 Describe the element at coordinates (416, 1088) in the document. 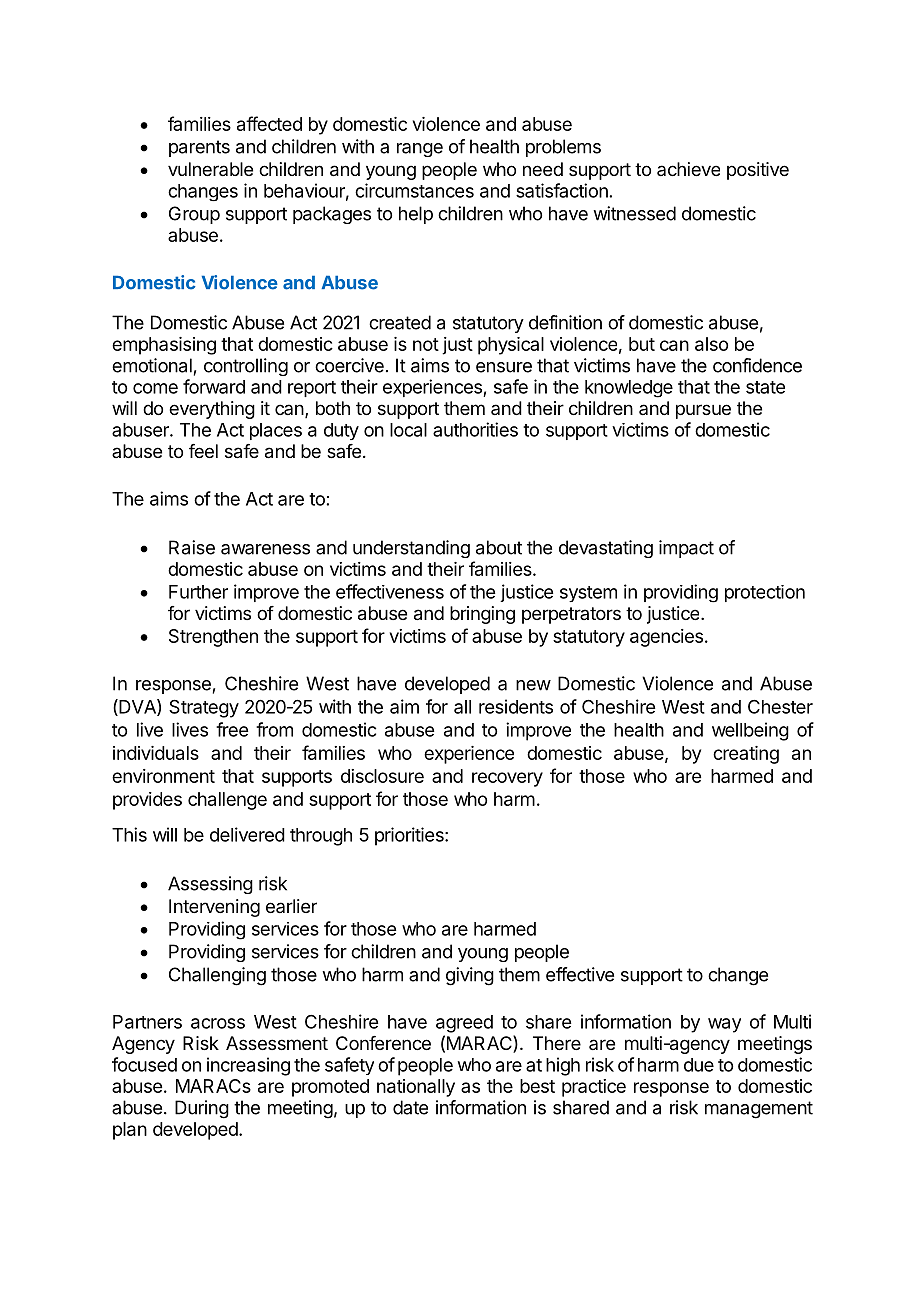

I see `nationally` at that location.
